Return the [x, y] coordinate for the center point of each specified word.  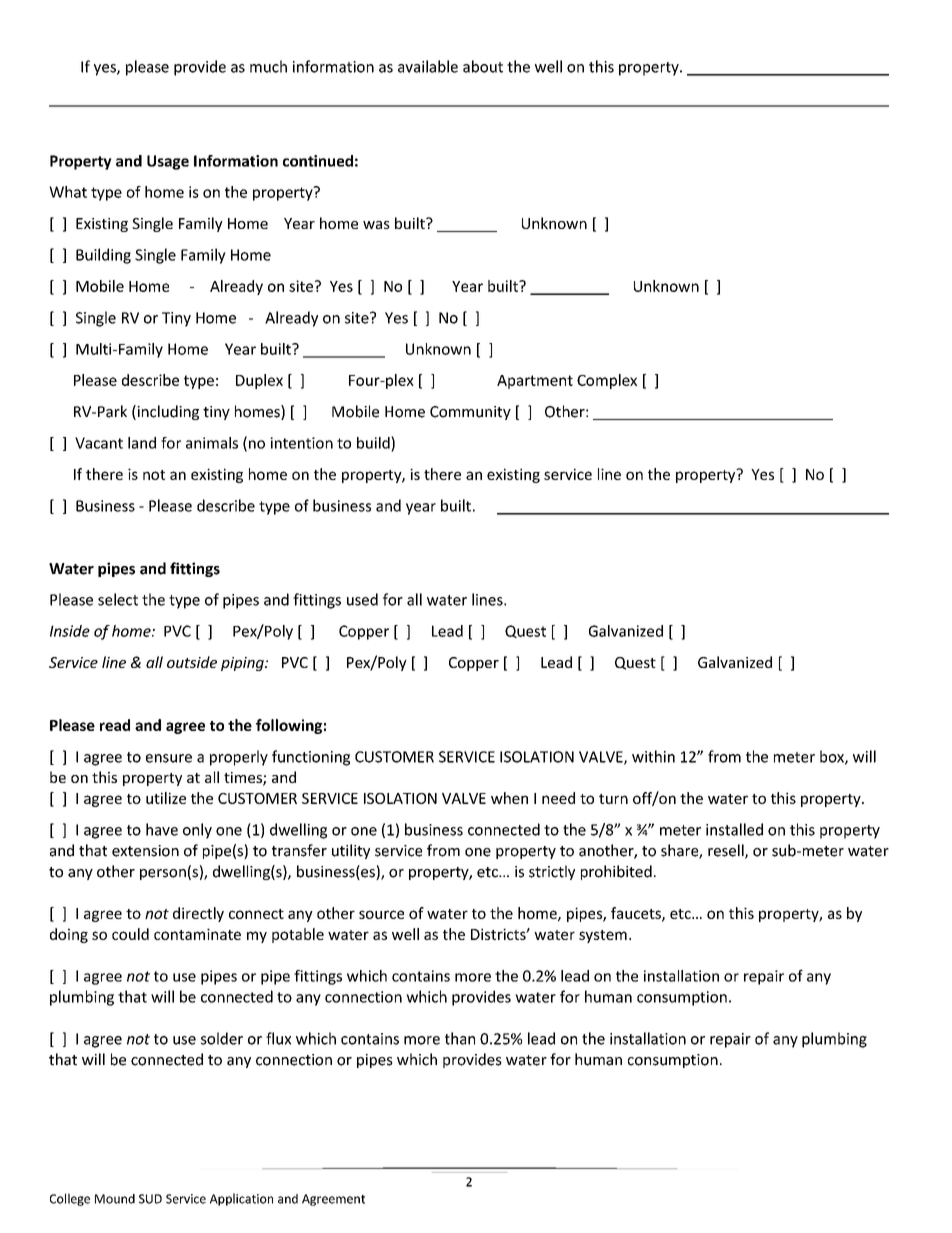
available [428, 66]
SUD [150, 1199]
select [118, 599]
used [362, 599]
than [460, 1038]
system [603, 936]
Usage [168, 162]
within [653, 756]
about [483, 66]
